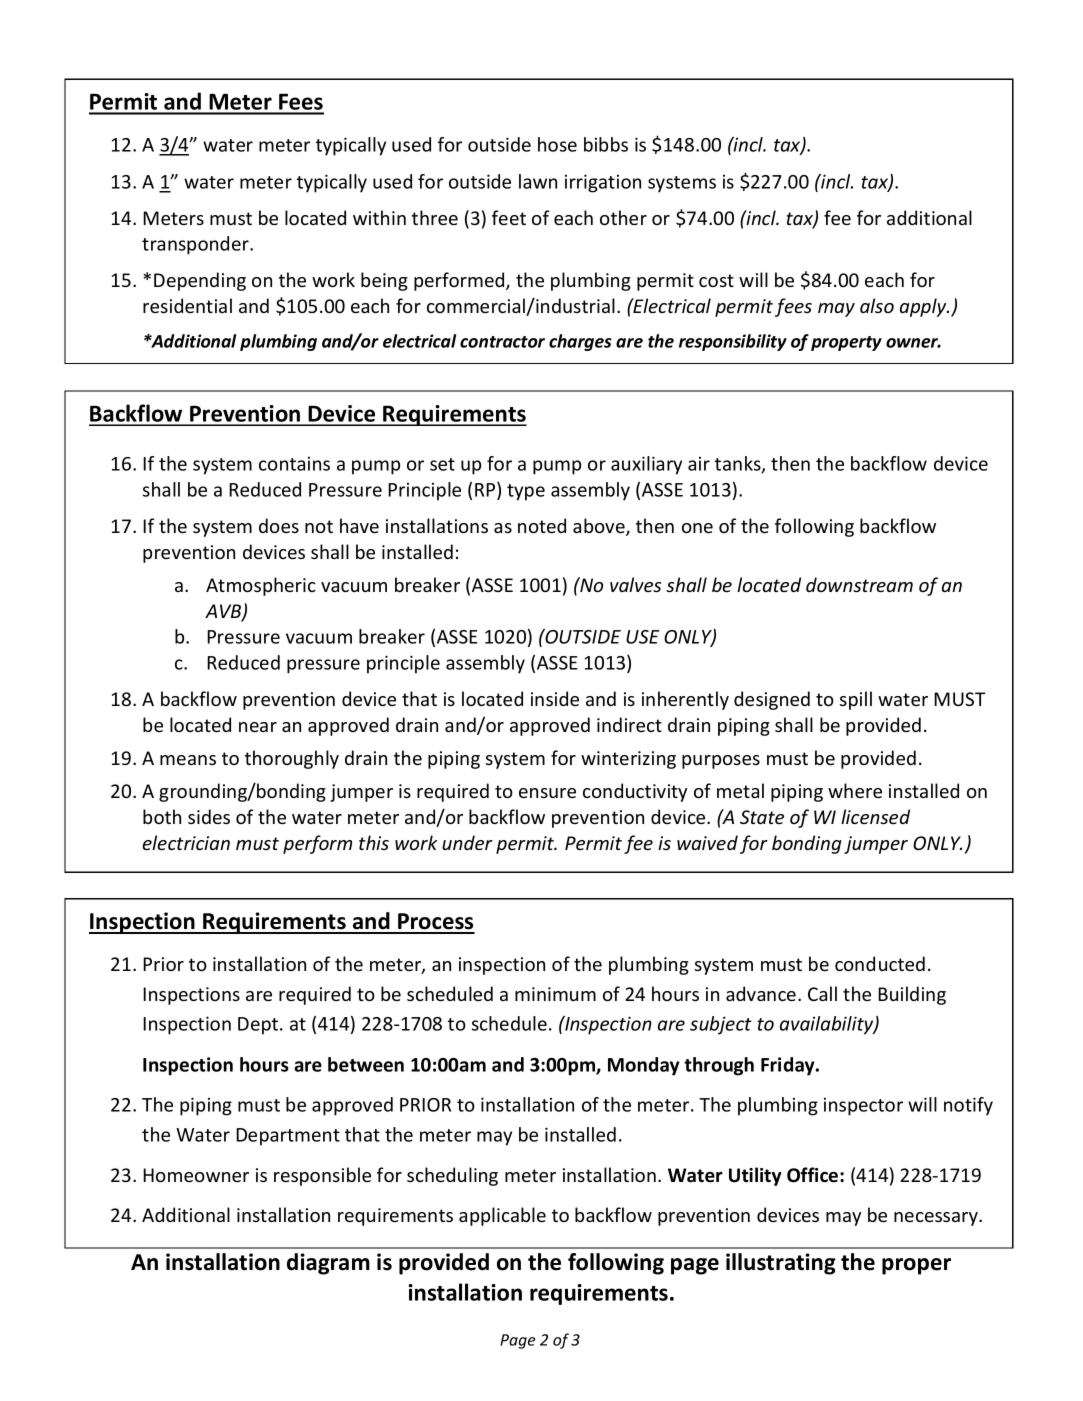  What do you see at coordinates (538, 181) in the screenshot?
I see `lawn` at bounding box center [538, 181].
